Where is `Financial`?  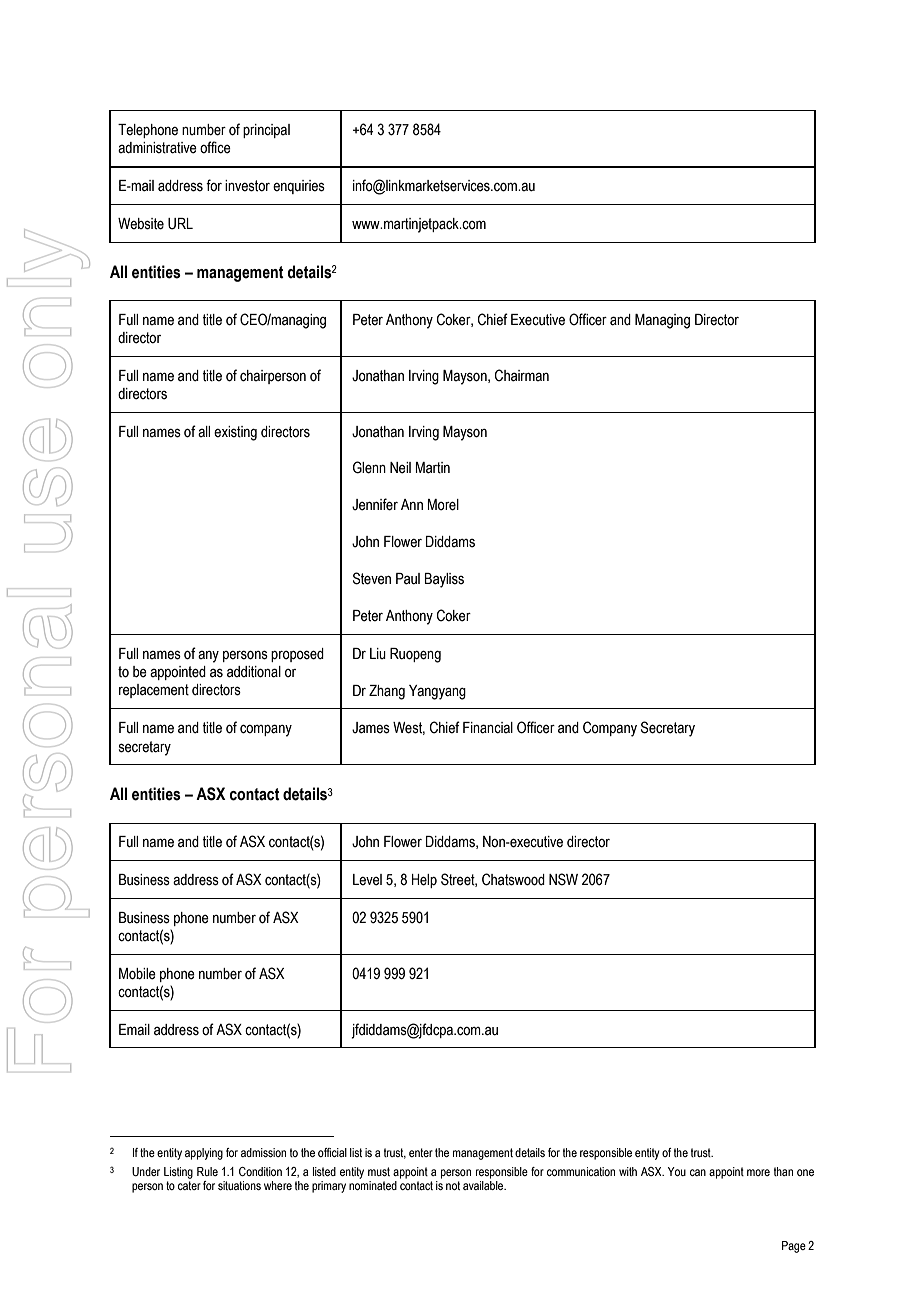
Financial is located at coordinates (488, 728).
